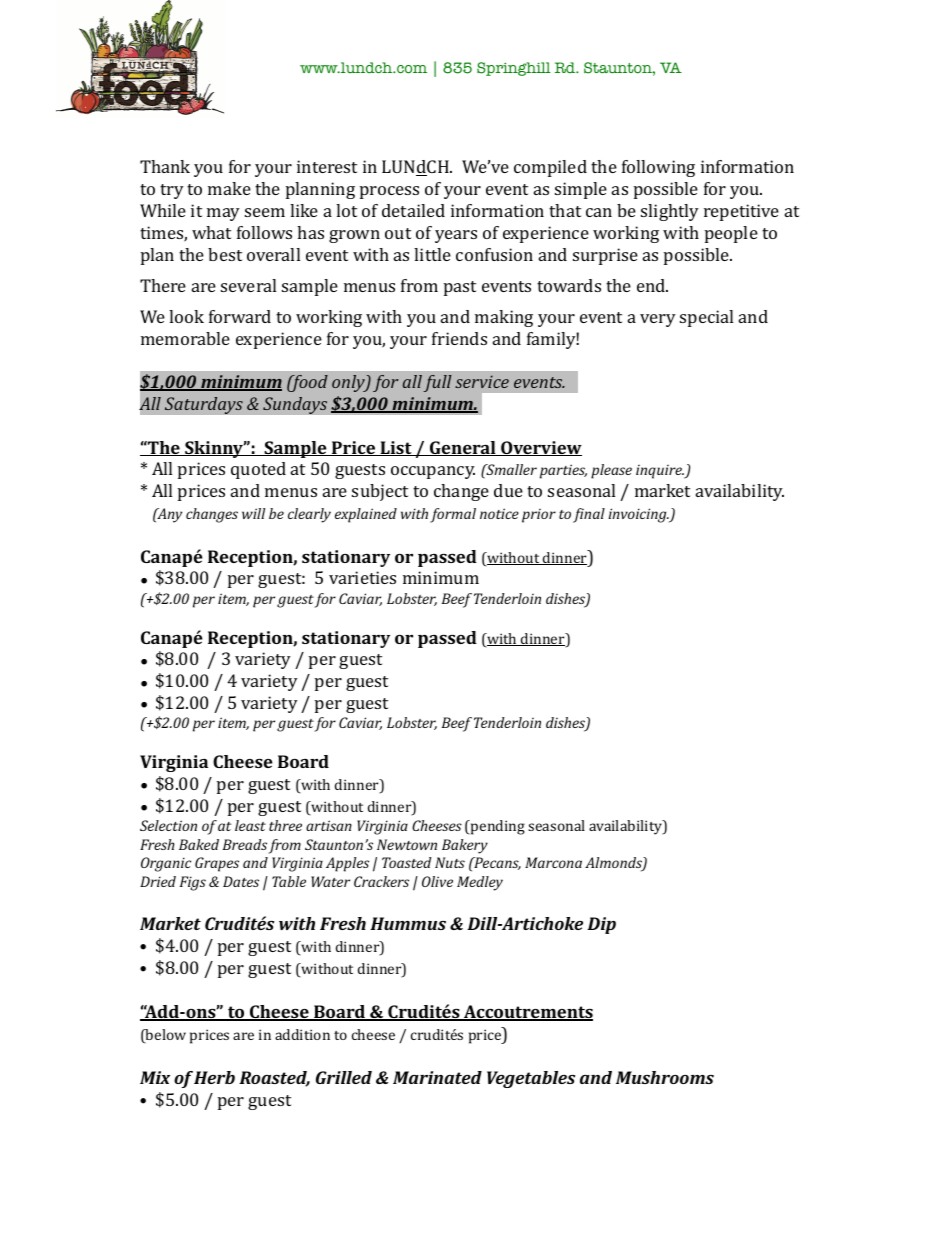 This image has height=1233, width=952. I want to click on occupancy, so click(433, 472).
